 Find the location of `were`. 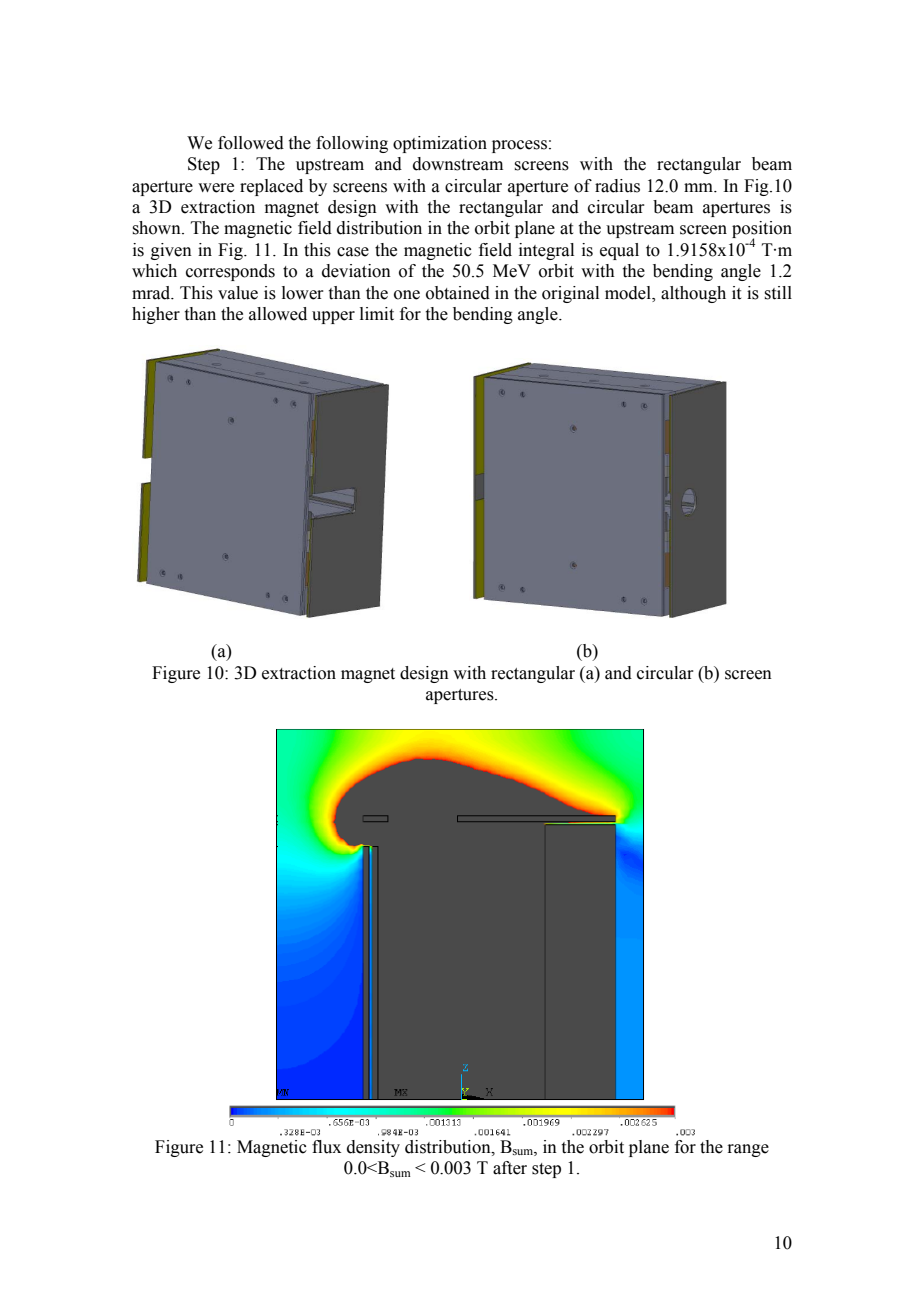

were is located at coordinates (216, 188).
